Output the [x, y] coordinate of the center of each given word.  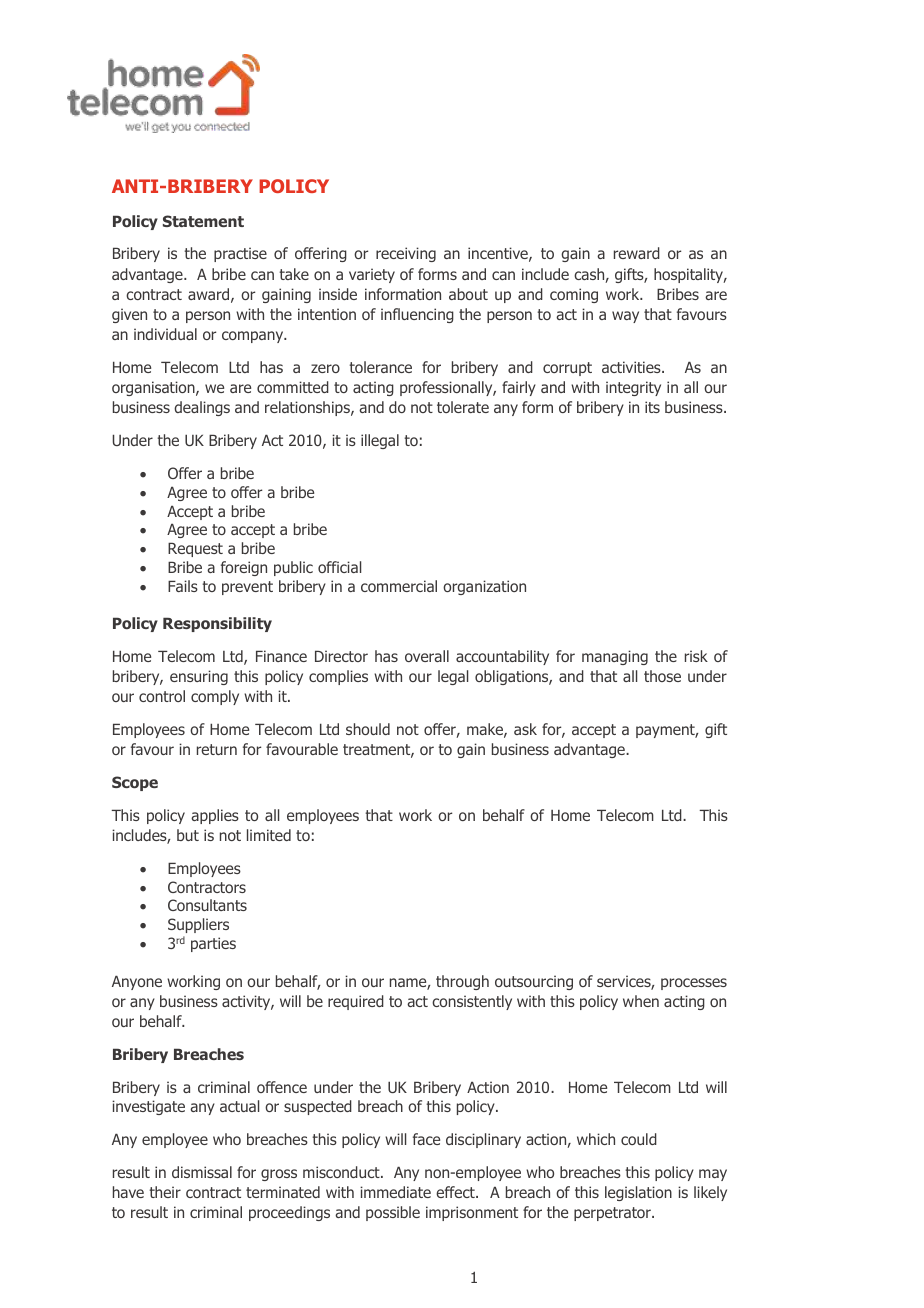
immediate [395, 1192]
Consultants [207, 905]
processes [694, 984]
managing [615, 657]
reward [637, 253]
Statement [203, 221]
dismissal [202, 1172]
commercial [399, 586]
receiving [406, 254]
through [462, 982]
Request [195, 549]
